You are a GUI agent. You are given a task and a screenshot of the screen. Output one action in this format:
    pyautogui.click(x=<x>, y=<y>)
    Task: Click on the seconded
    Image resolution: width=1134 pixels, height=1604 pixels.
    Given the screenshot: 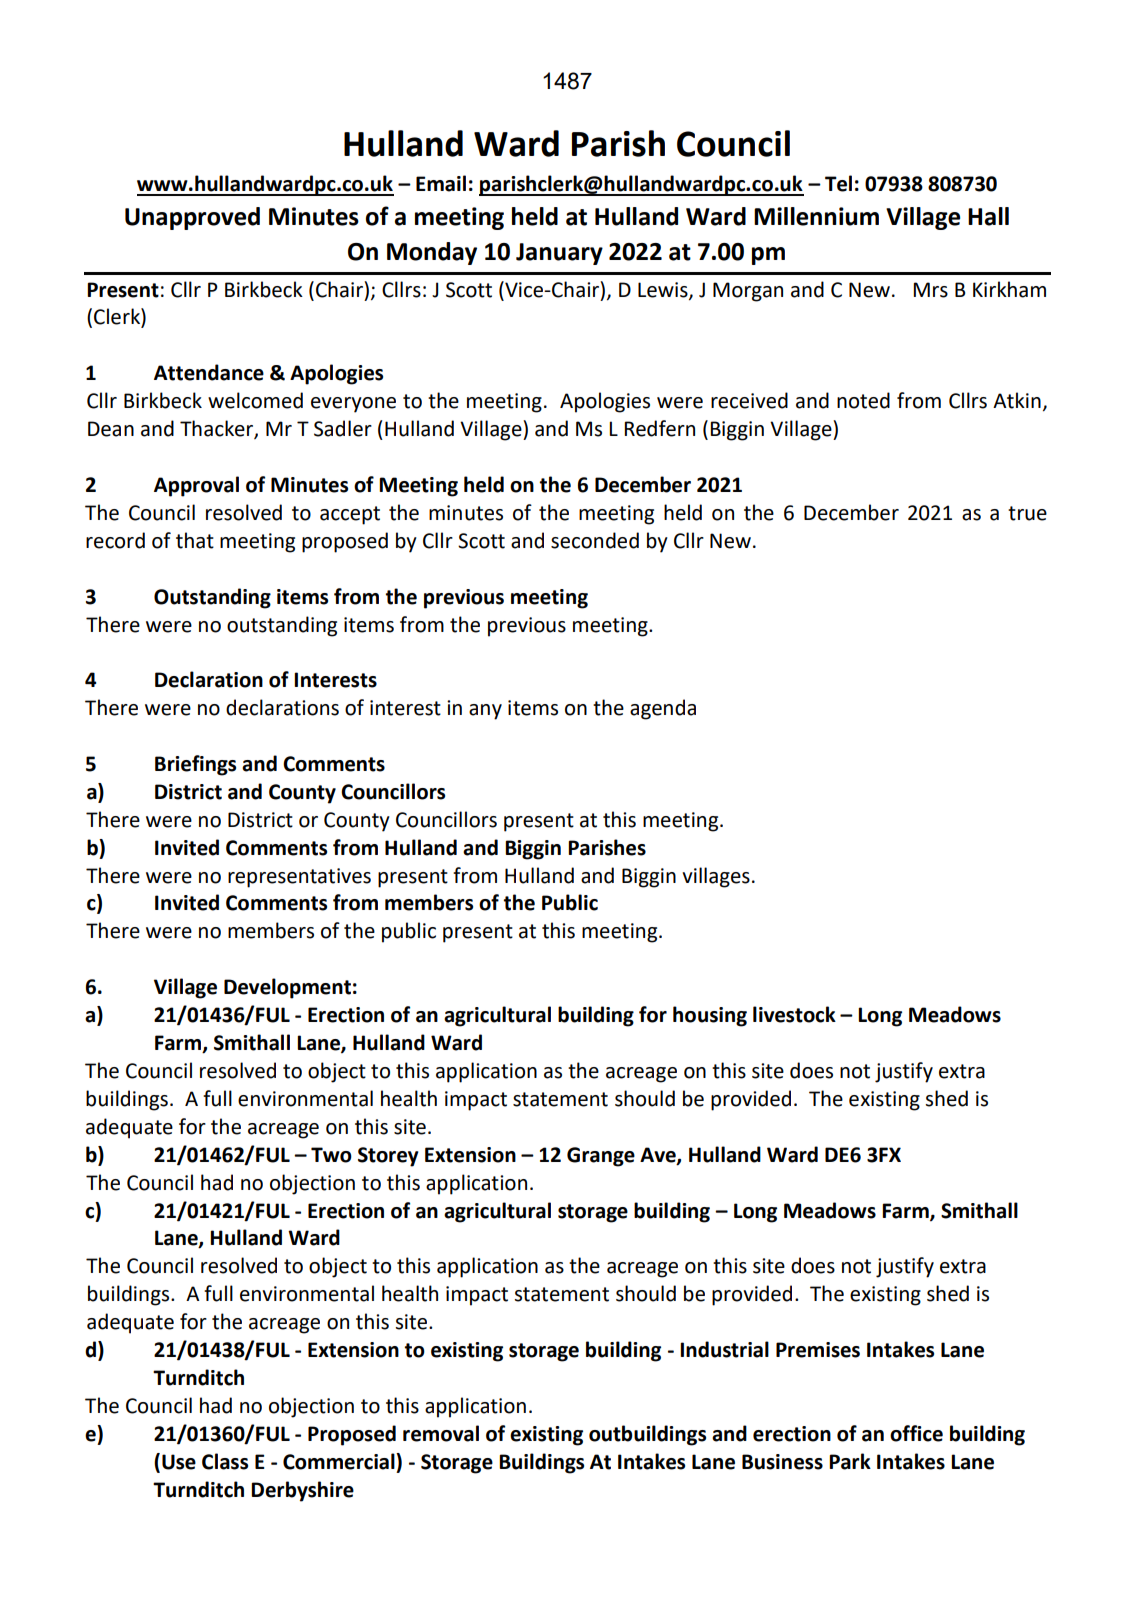 What is the action you would take?
    pyautogui.click(x=595, y=540)
